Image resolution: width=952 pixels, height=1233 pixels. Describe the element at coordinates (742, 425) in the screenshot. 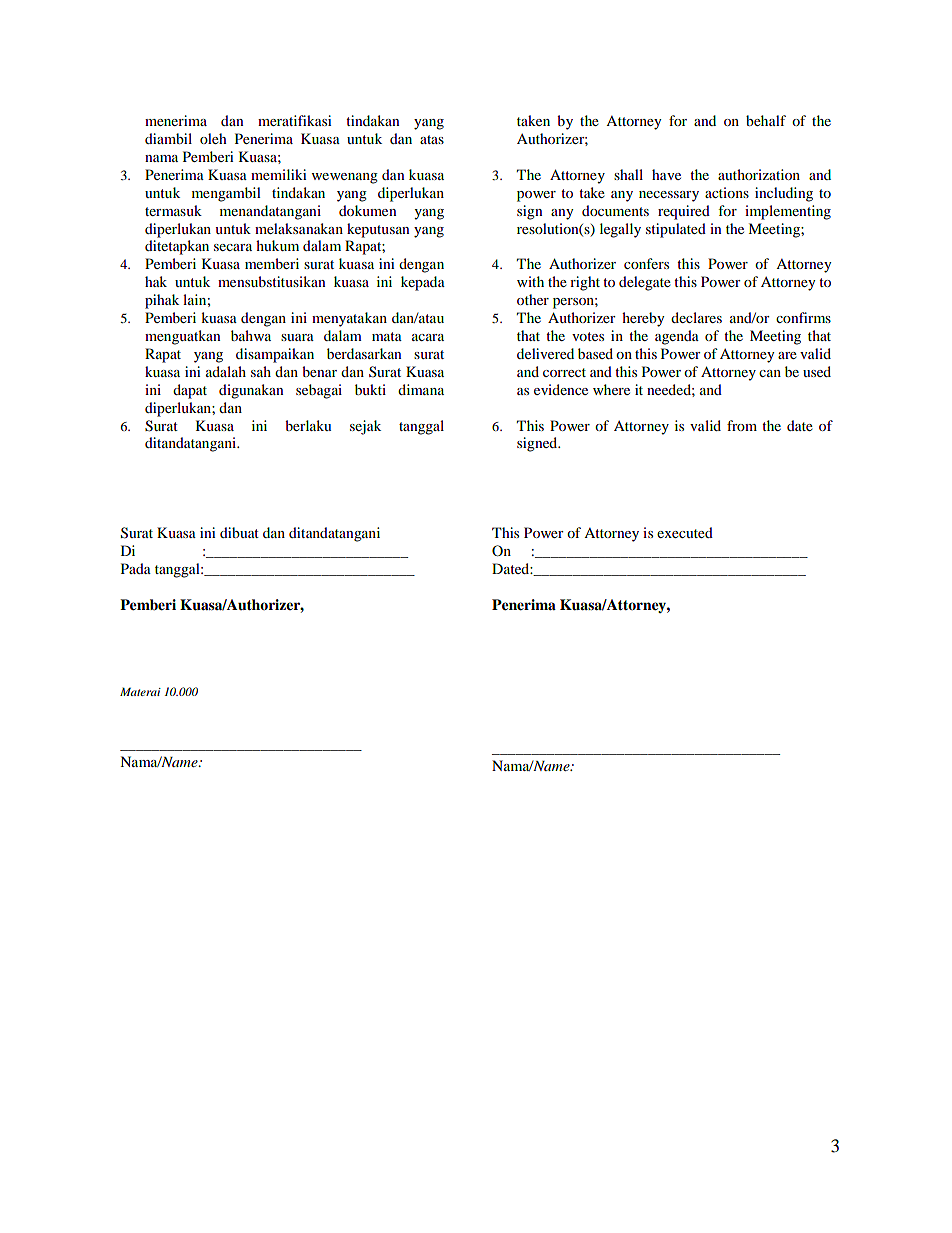

I see `from` at that location.
